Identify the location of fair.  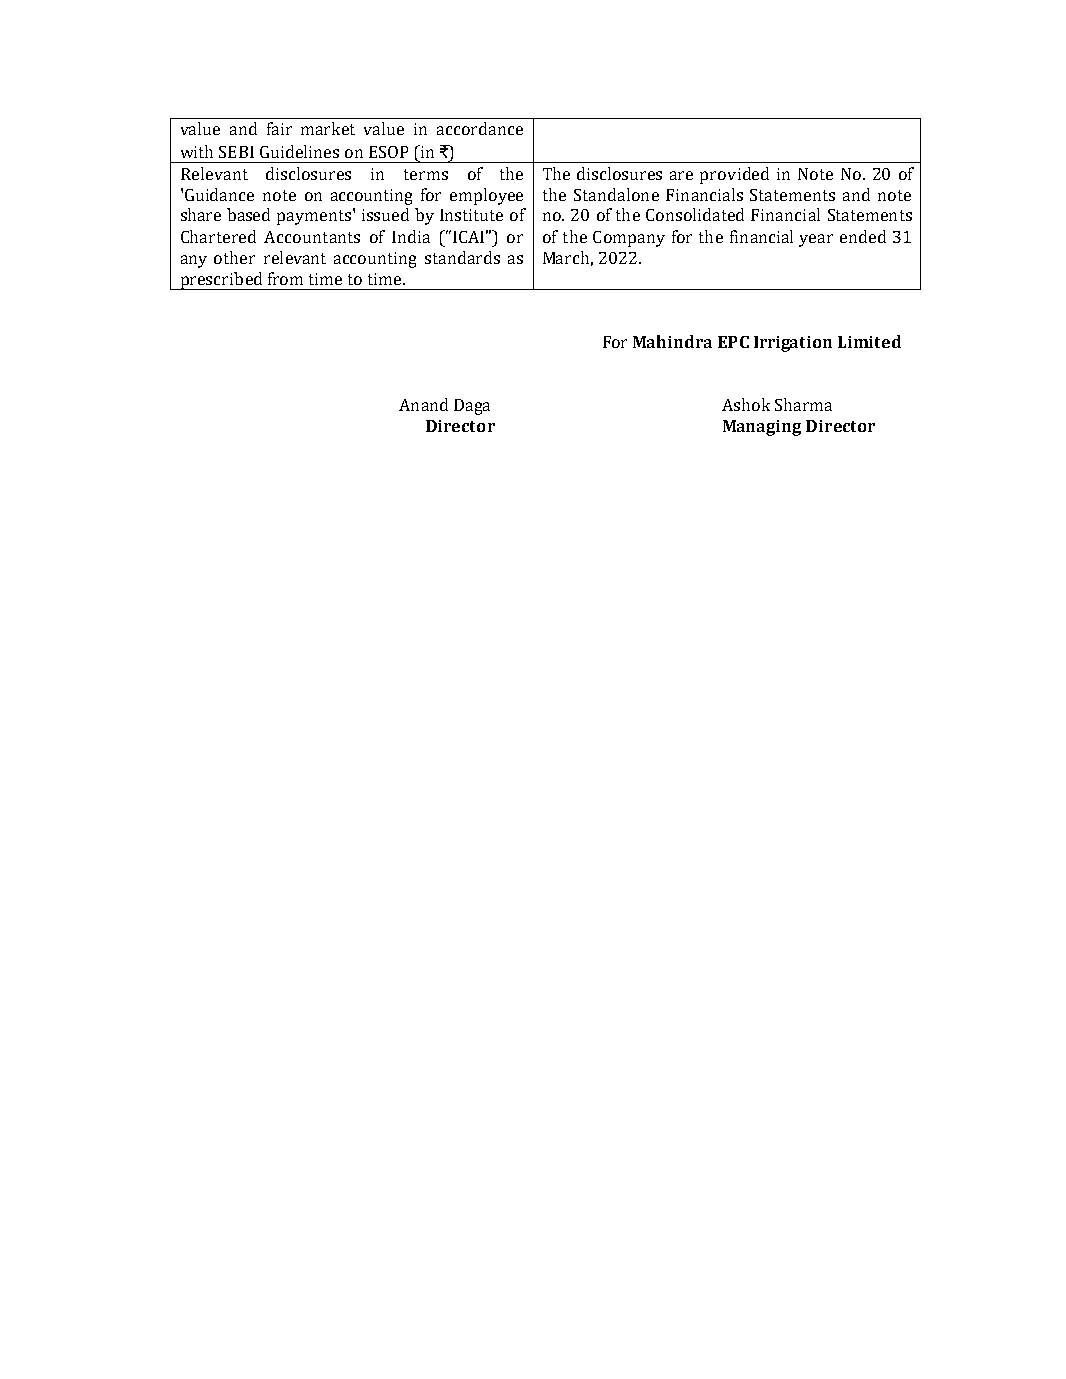
(279, 128).
